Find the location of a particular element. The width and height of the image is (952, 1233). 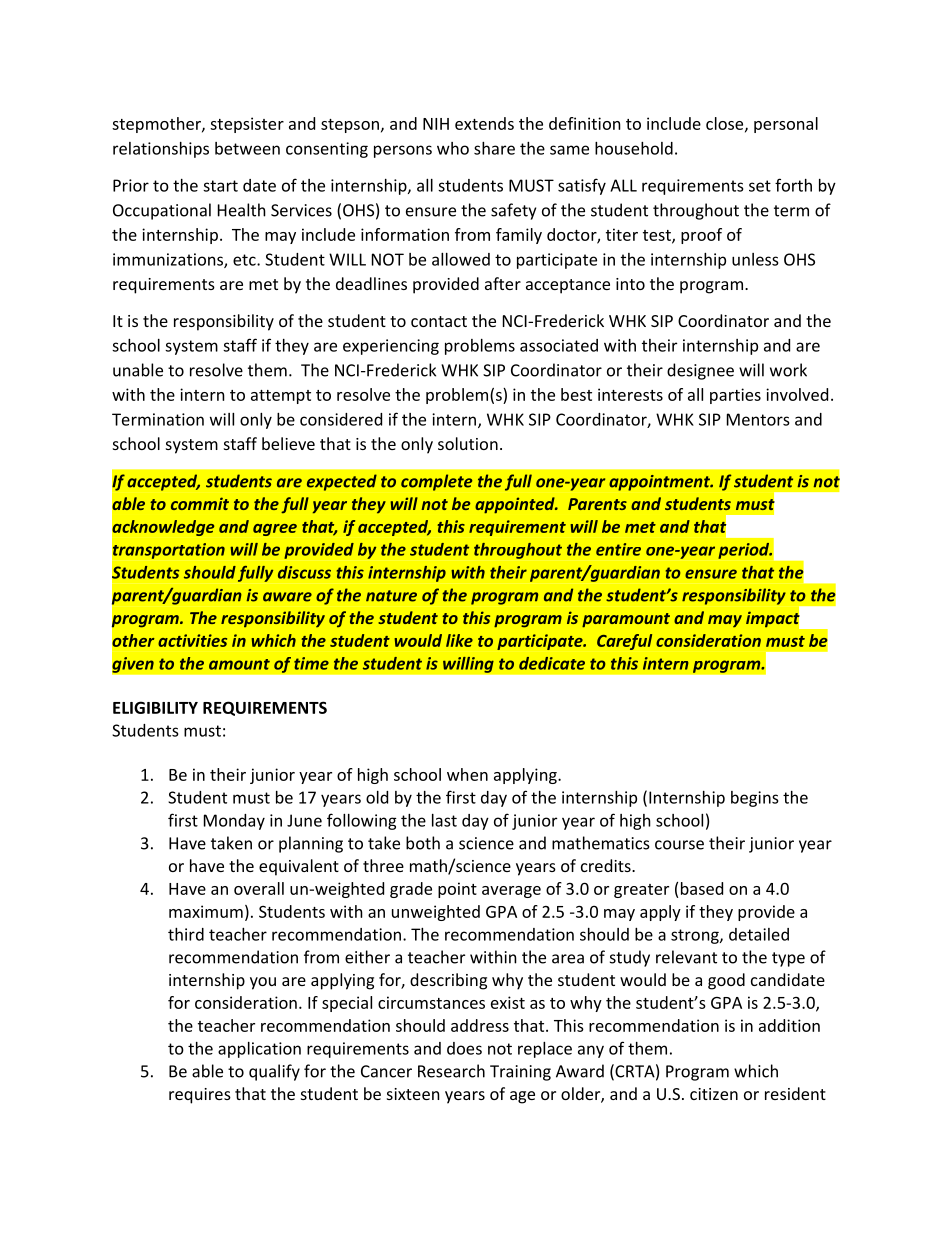

contact is located at coordinates (439, 321).
